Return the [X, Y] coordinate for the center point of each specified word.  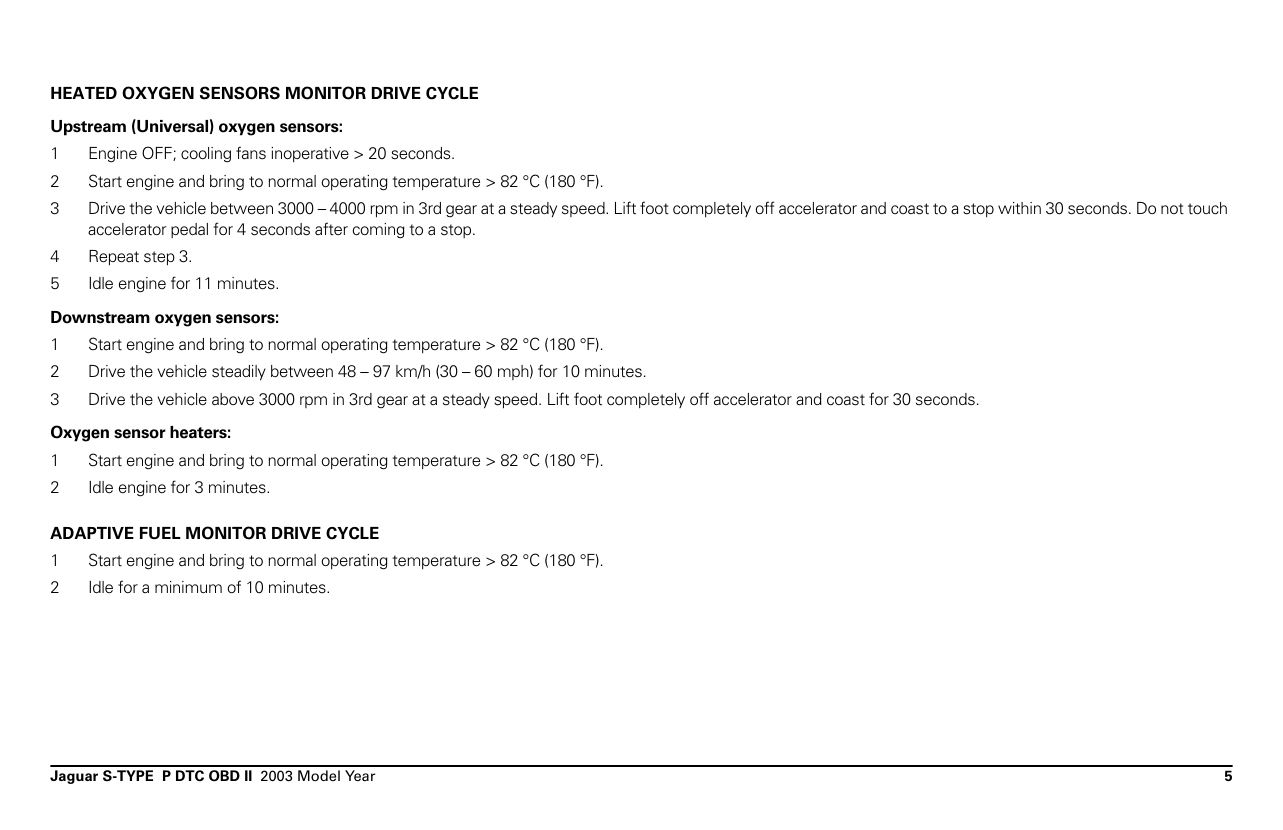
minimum [188, 587]
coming [379, 231]
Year [360, 775]
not [1172, 209]
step [159, 258]
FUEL [160, 533]
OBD [224, 776]
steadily [239, 373]
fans [251, 153]
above [233, 399]
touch [1207, 208]
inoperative [310, 154]
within [1019, 208]
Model [319, 775]
